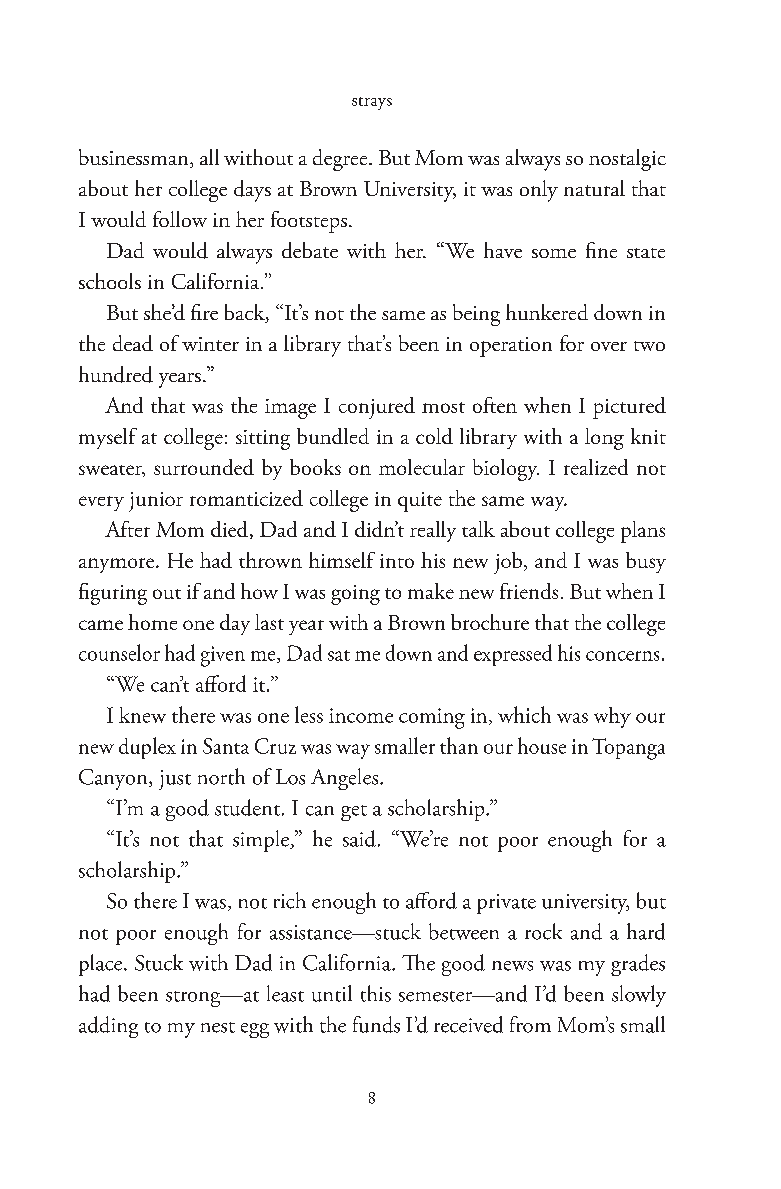  I want to click on businessman, so click(135, 158).
